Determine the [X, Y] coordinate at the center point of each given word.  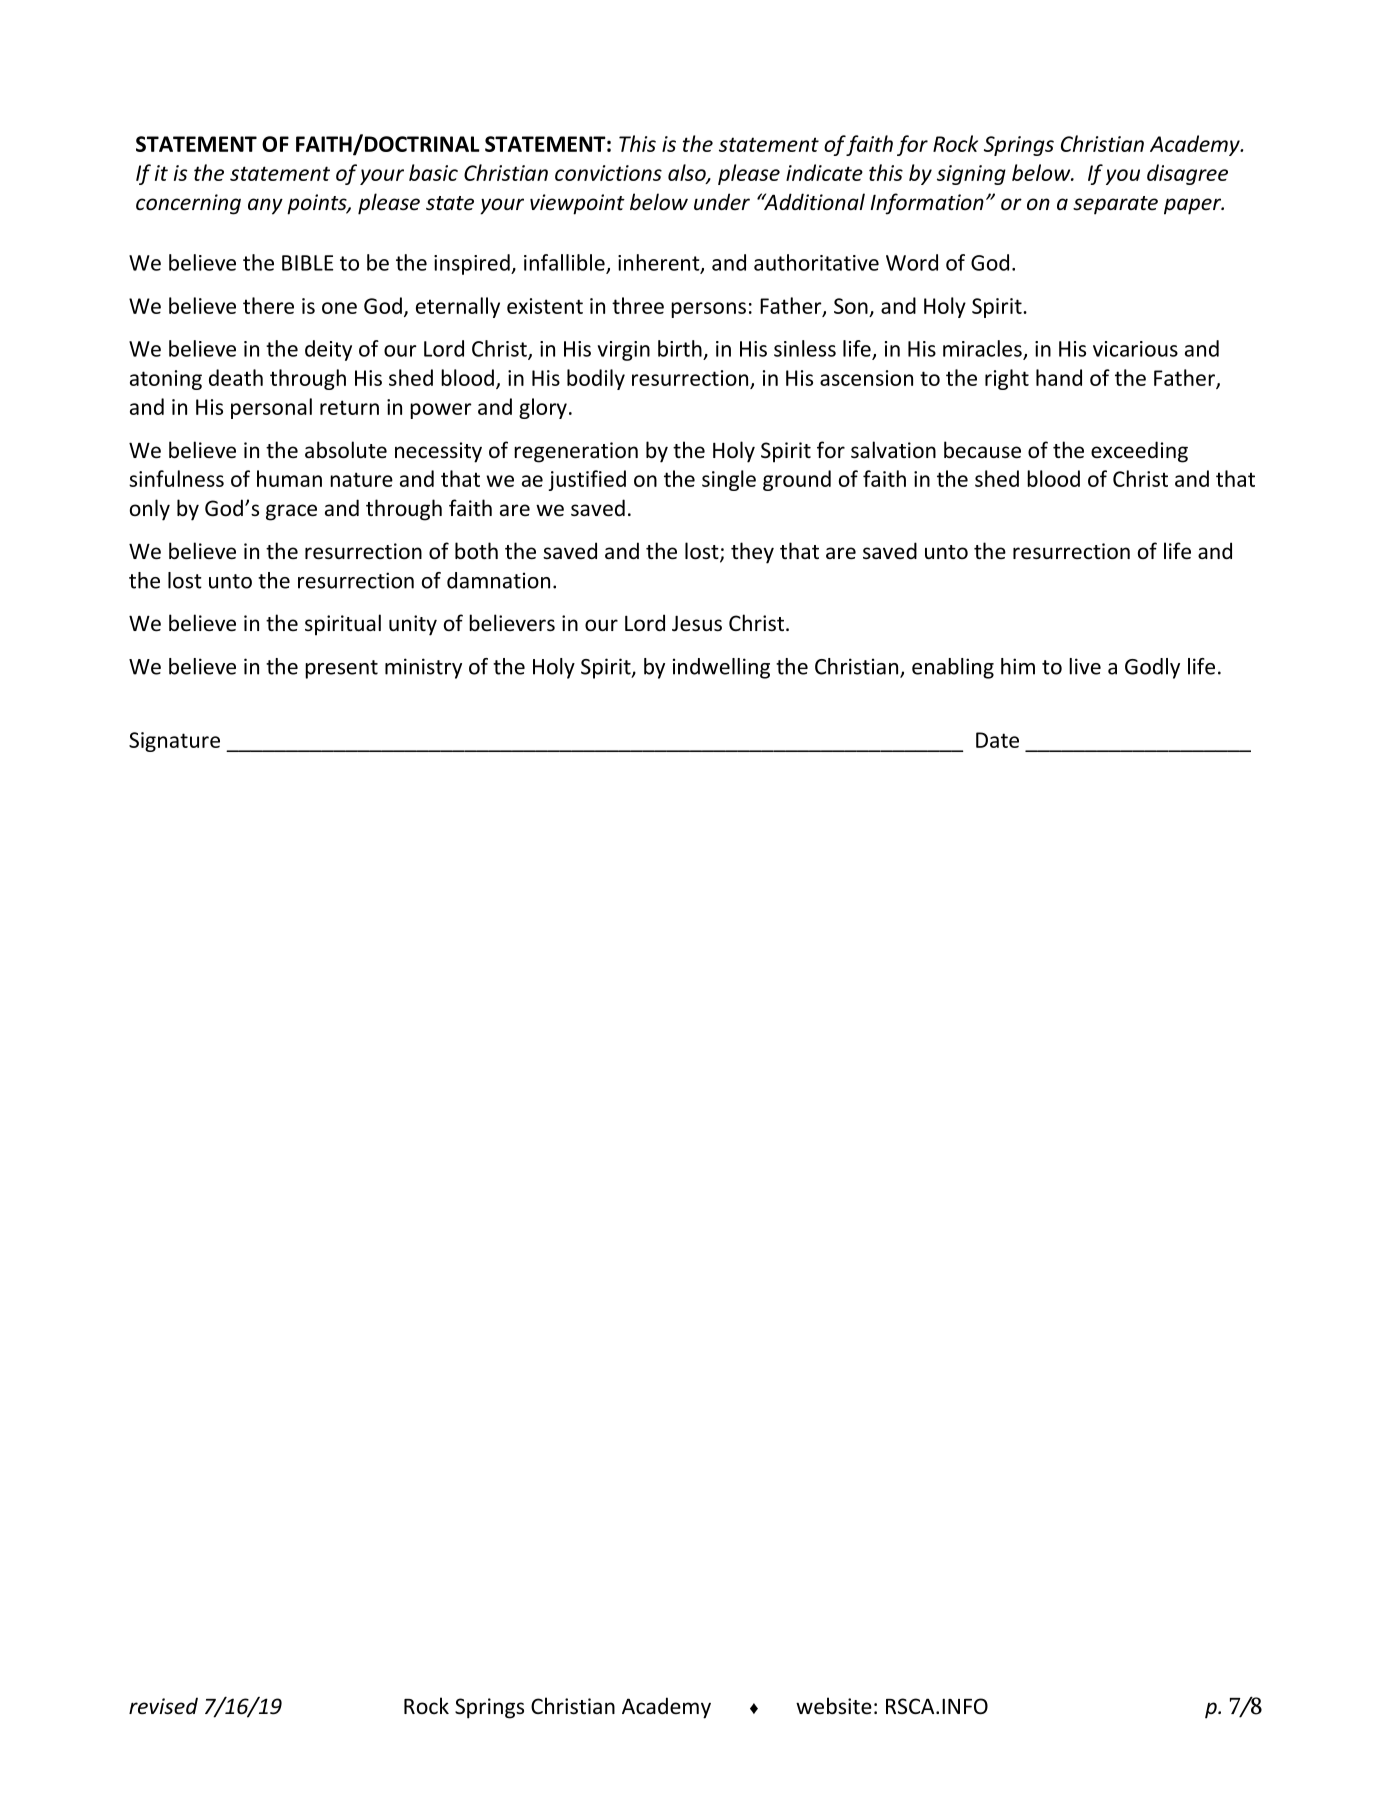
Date [997, 740]
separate [1115, 205]
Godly [1152, 668]
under [722, 202]
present [341, 669]
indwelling [721, 668]
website [834, 1706]
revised [163, 1706]
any [265, 206]
